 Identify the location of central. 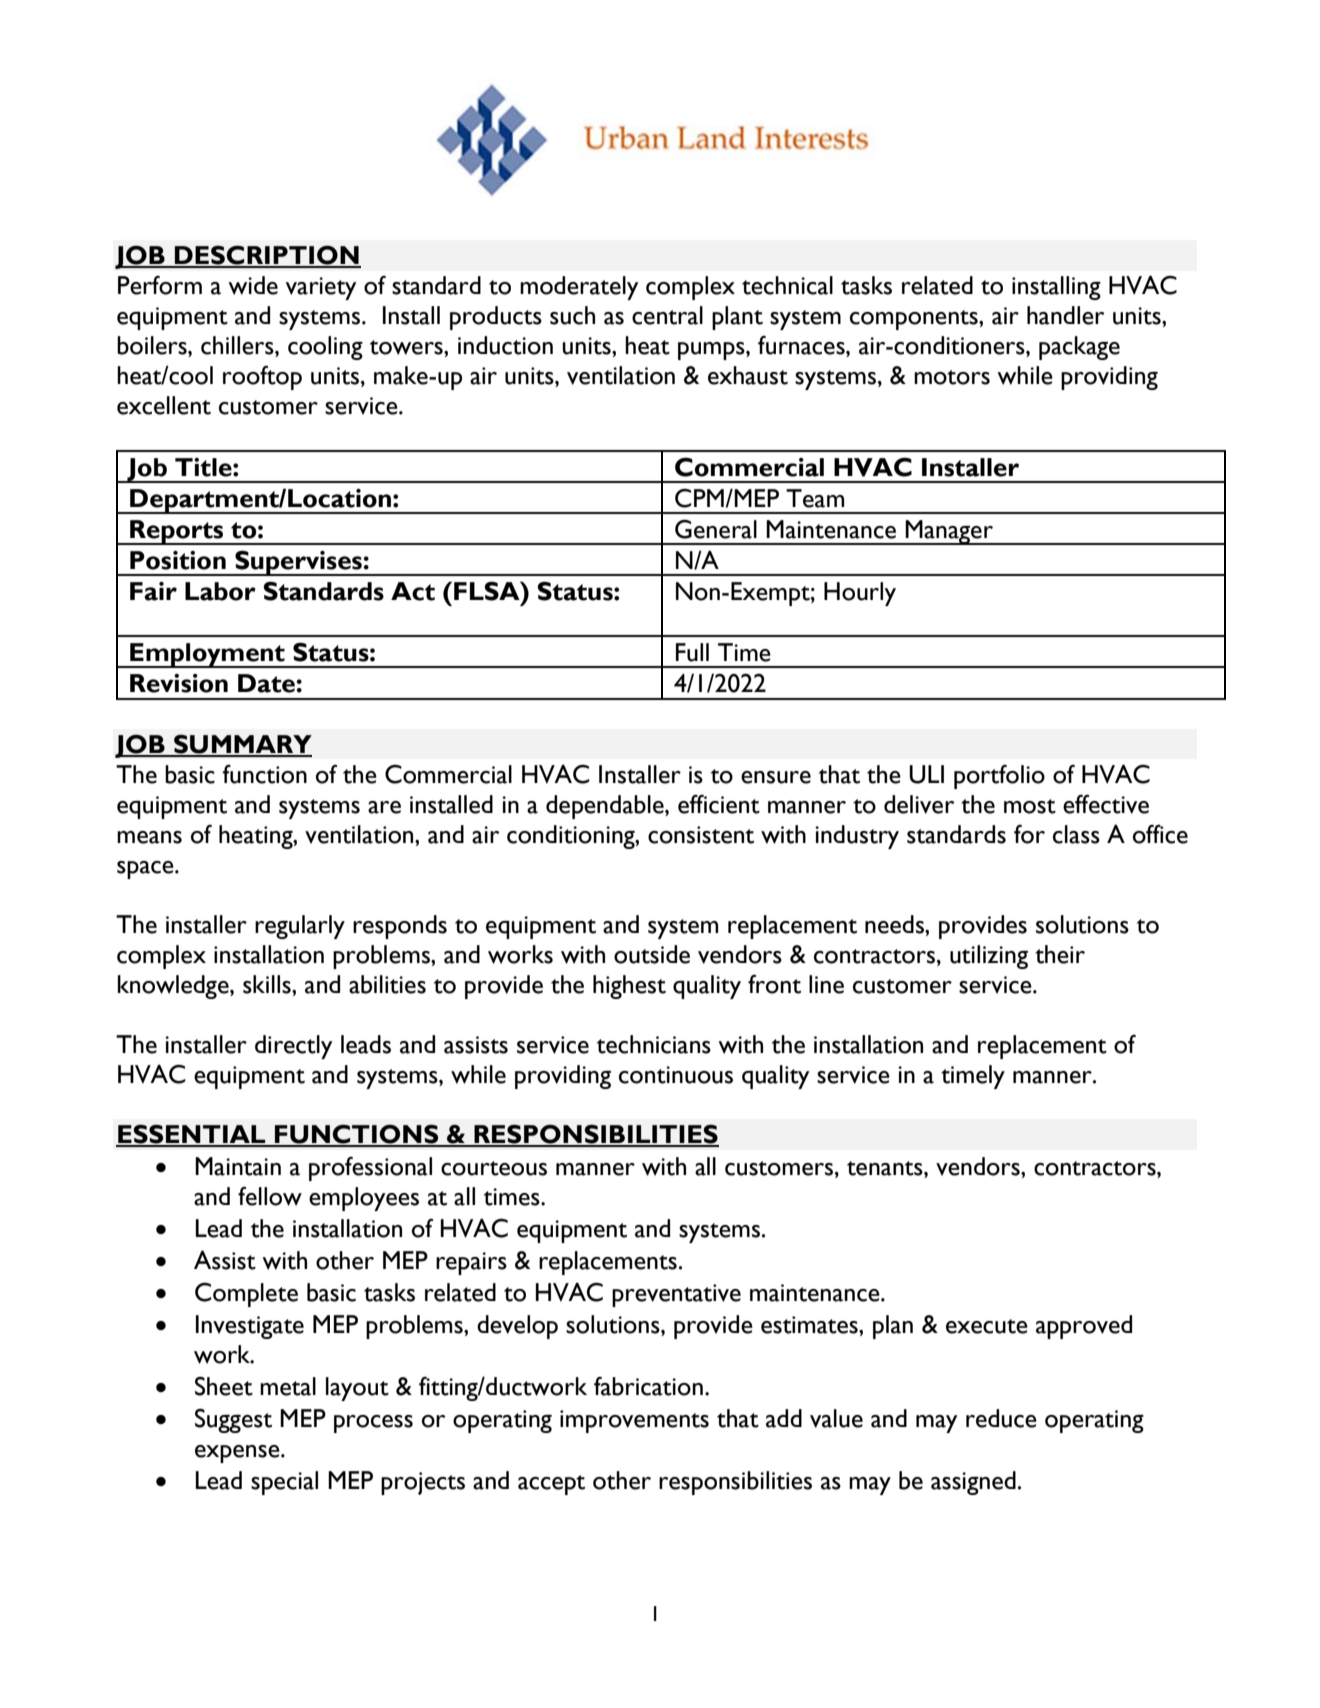
(667, 315).
